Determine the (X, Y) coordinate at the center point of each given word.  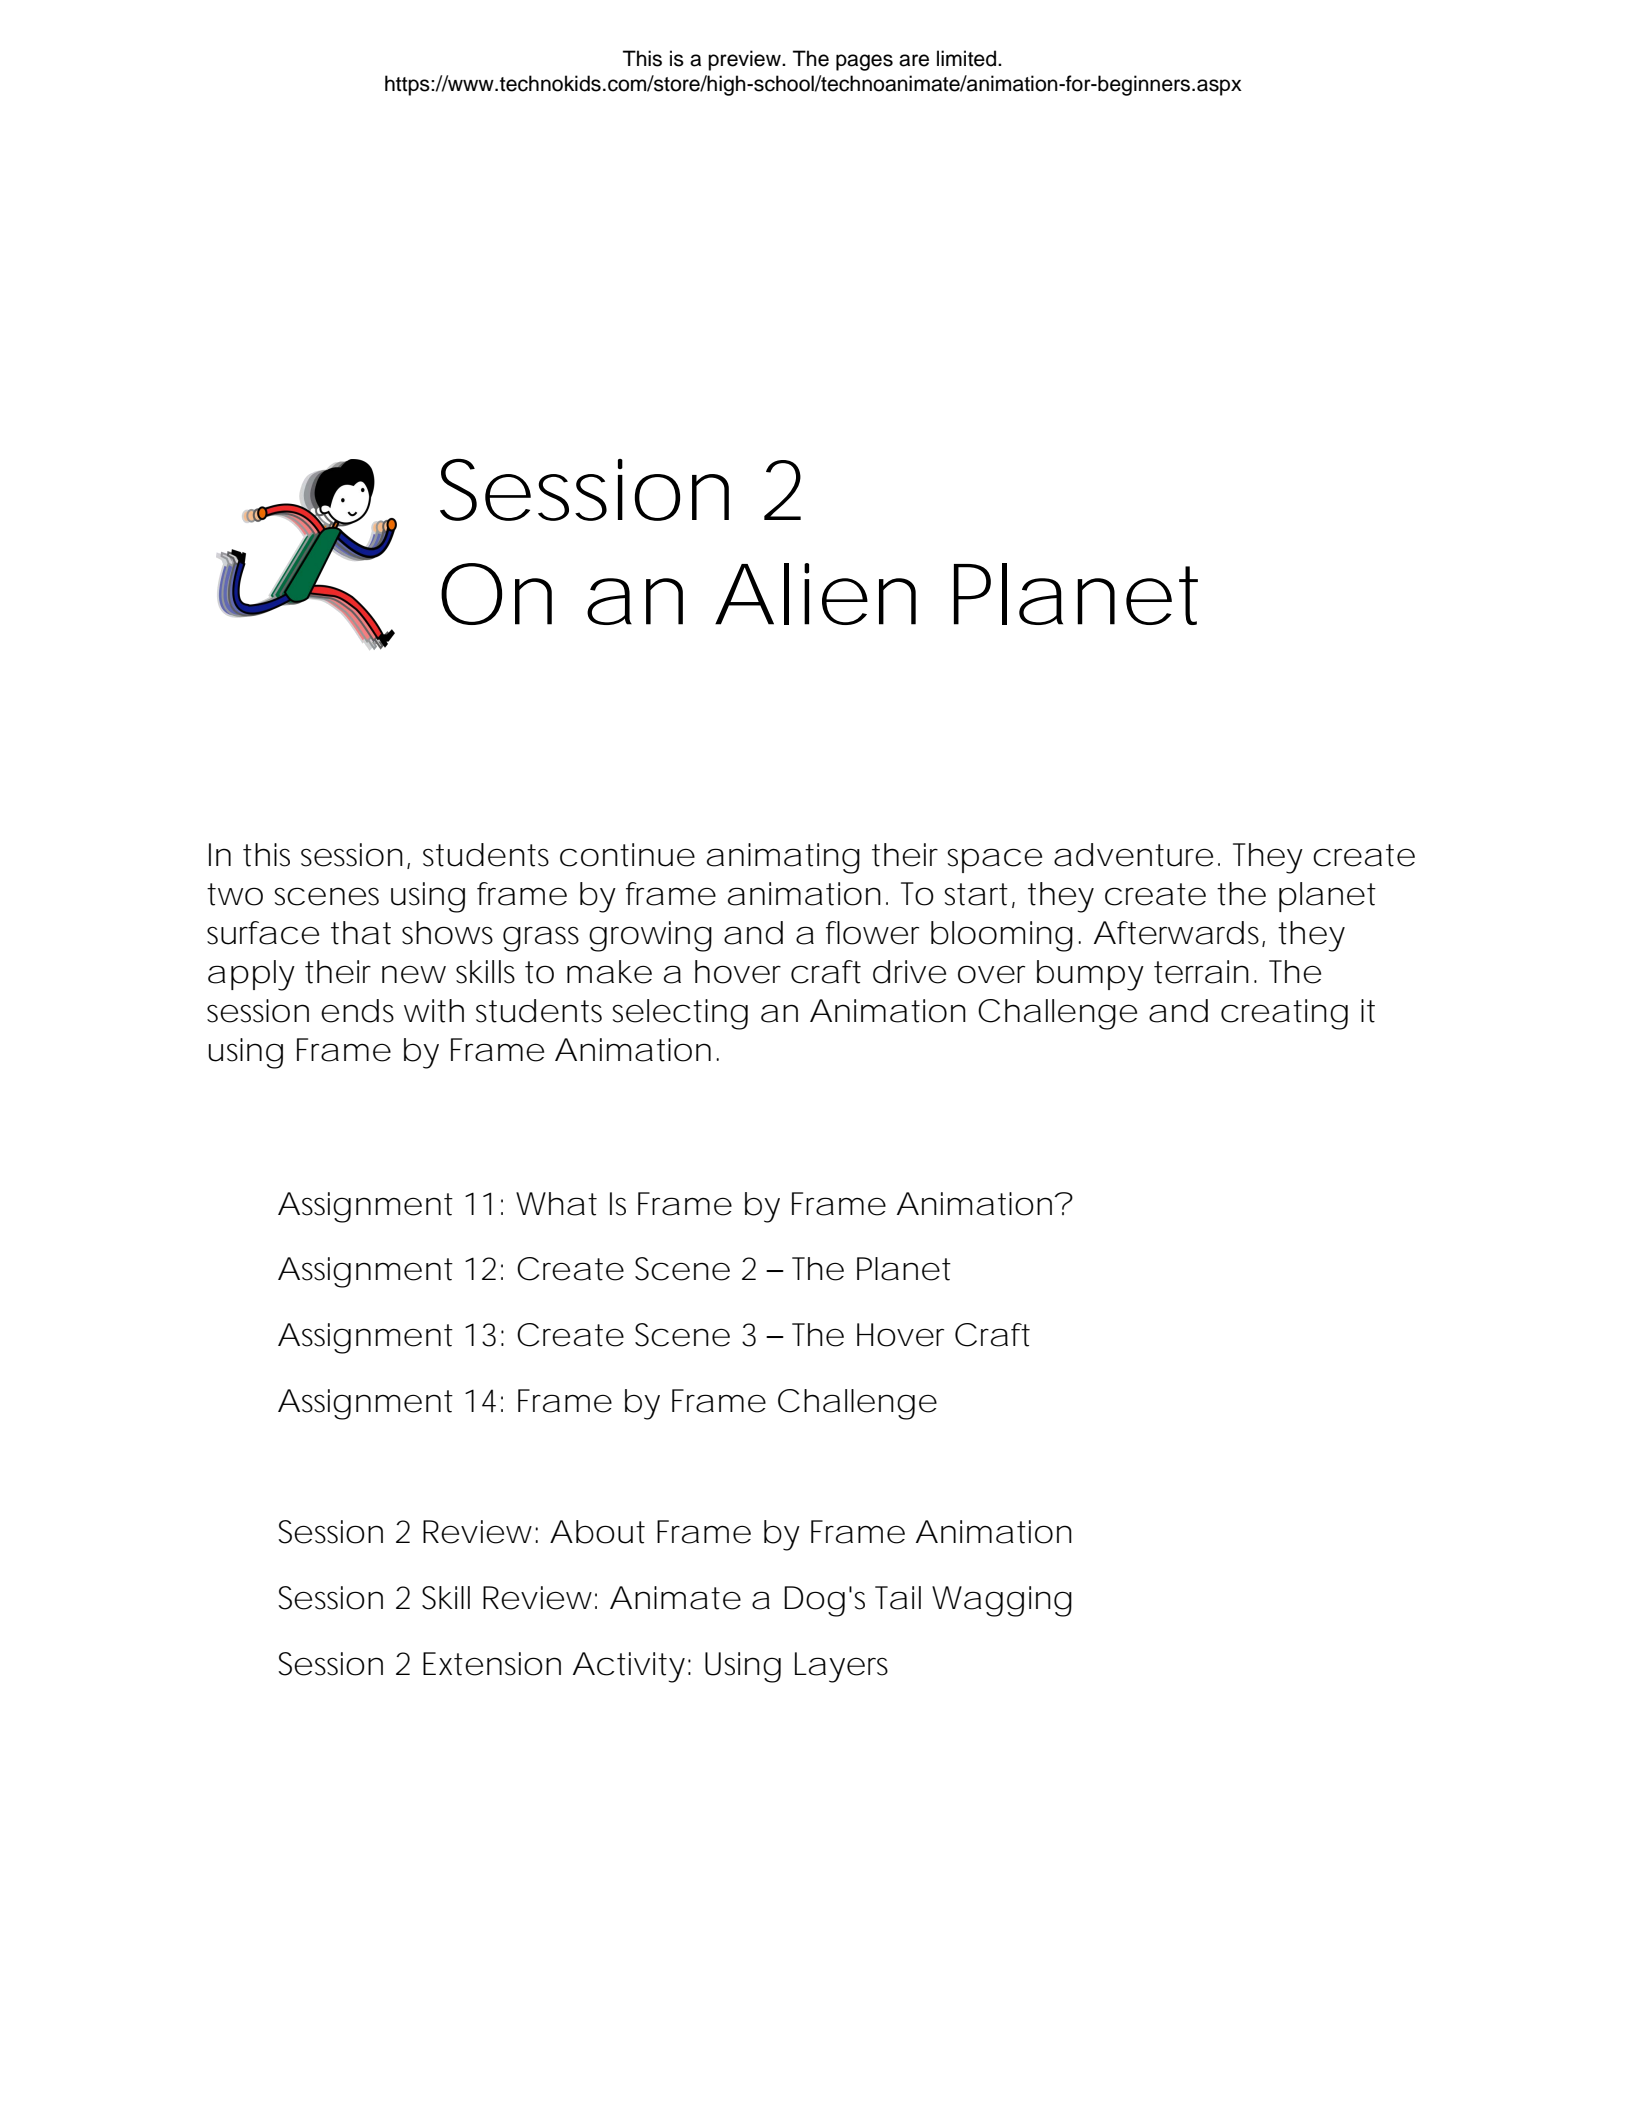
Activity (629, 1667)
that (361, 933)
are (914, 60)
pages (864, 62)
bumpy (1090, 975)
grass (541, 939)
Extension (492, 1664)
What (556, 1204)
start (979, 895)
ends (357, 1011)
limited (968, 58)
